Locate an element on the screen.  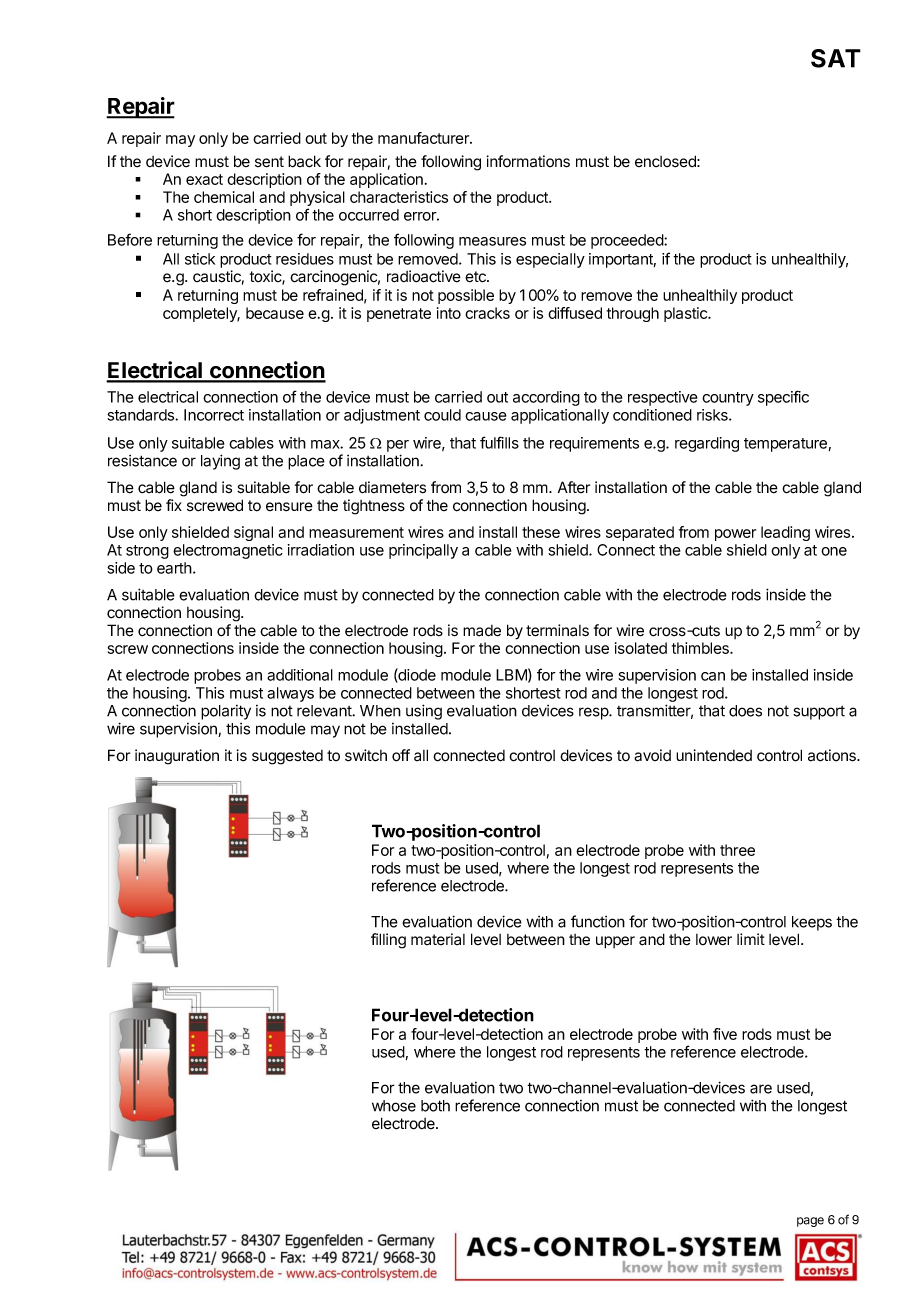
manufacturer is located at coordinates (424, 138).
